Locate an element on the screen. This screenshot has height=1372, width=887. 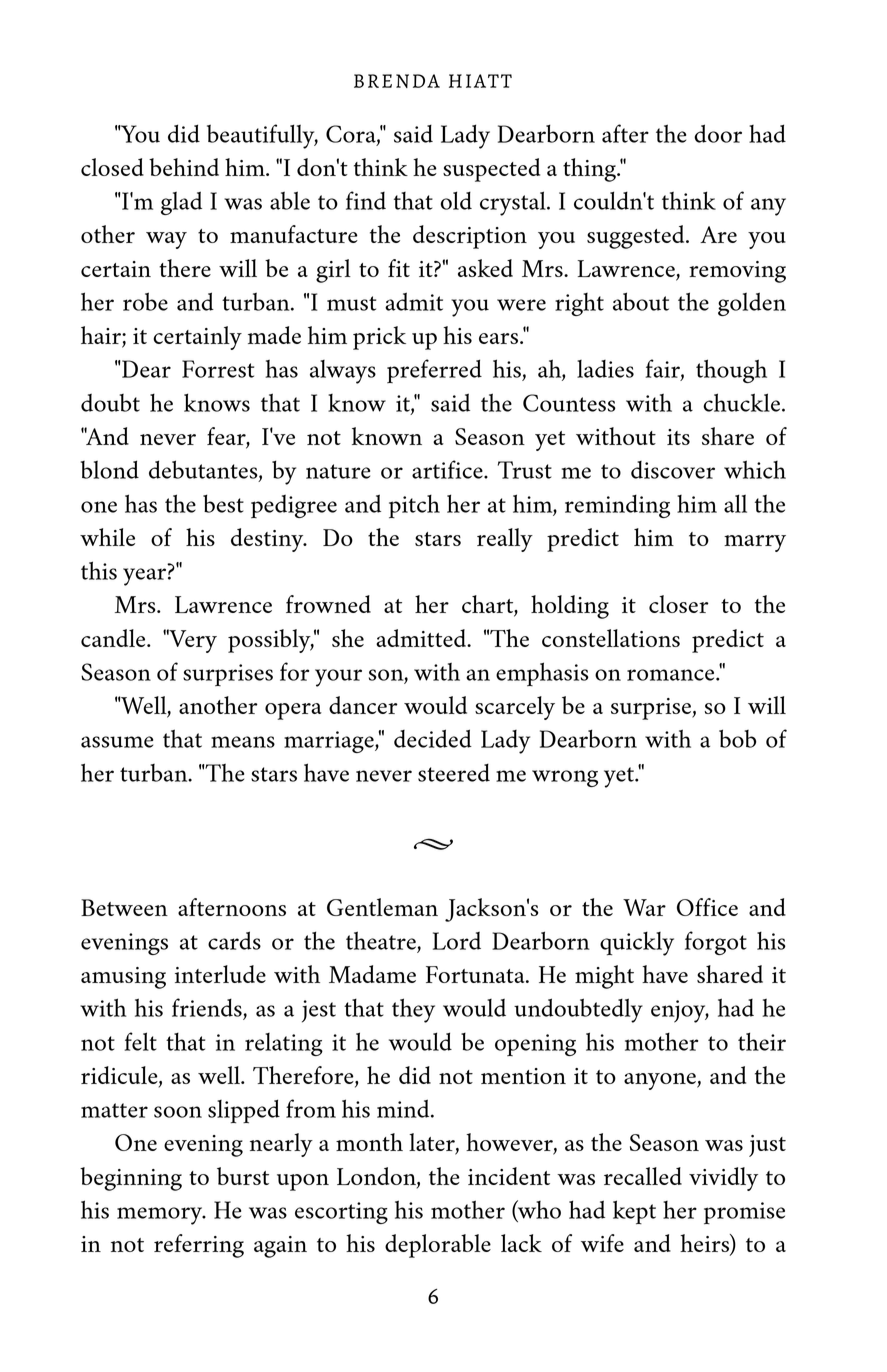
decided is located at coordinates (433, 738).
